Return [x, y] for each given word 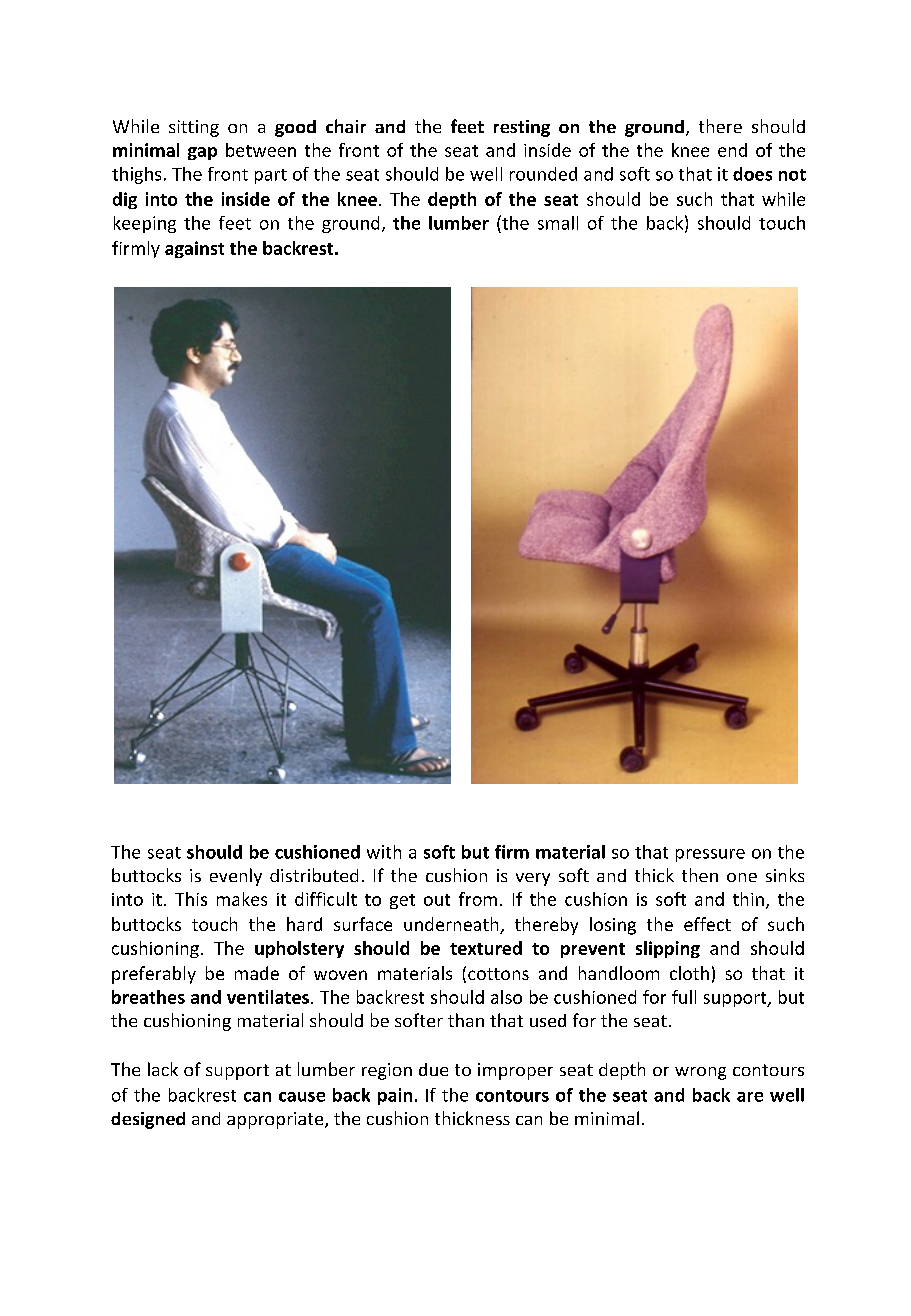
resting [522, 128]
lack [163, 1069]
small [558, 223]
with [384, 852]
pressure [710, 855]
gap [202, 153]
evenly [236, 877]
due [433, 1069]
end [732, 150]
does [752, 174]
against [194, 249]
